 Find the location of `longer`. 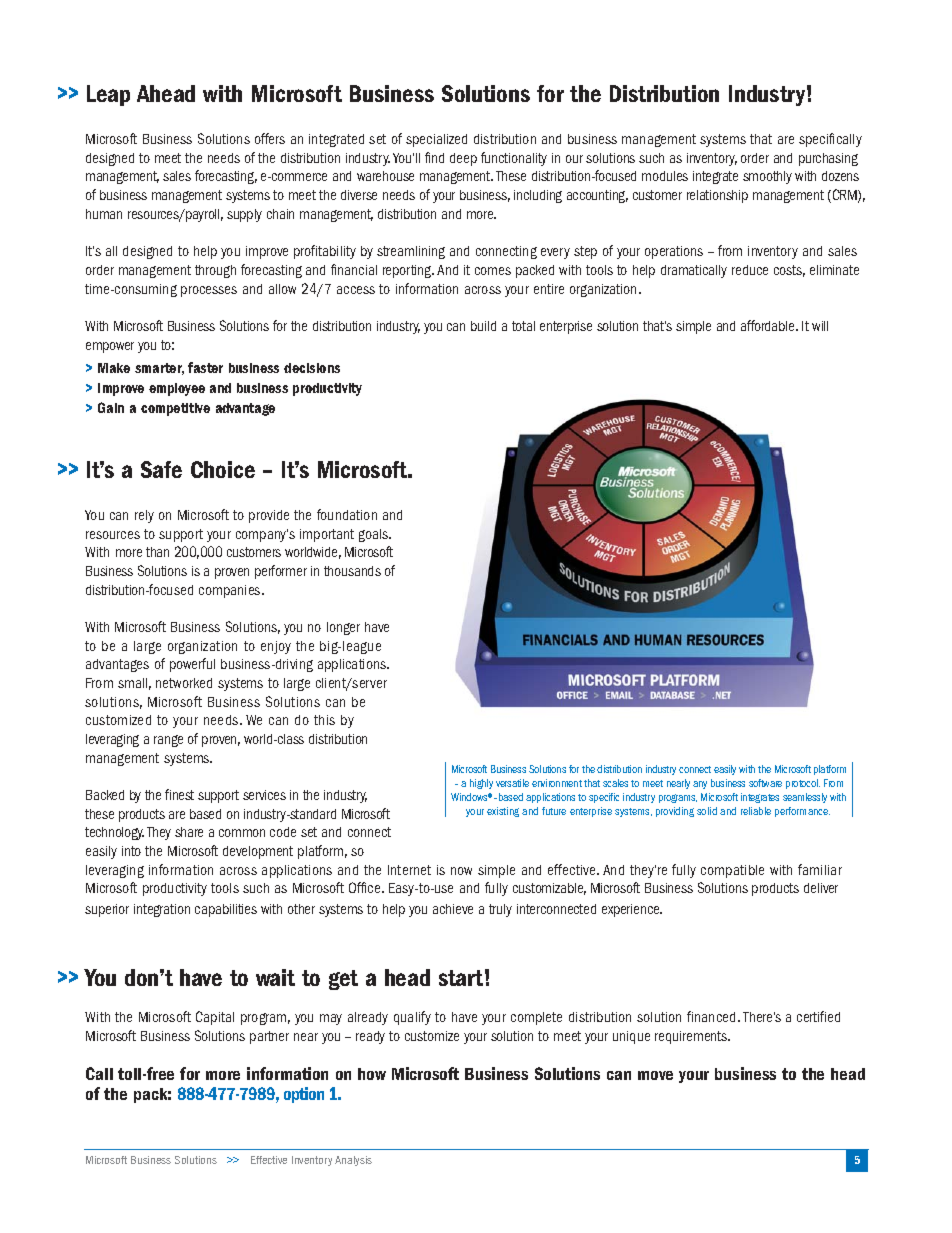

longer is located at coordinates (343, 628).
